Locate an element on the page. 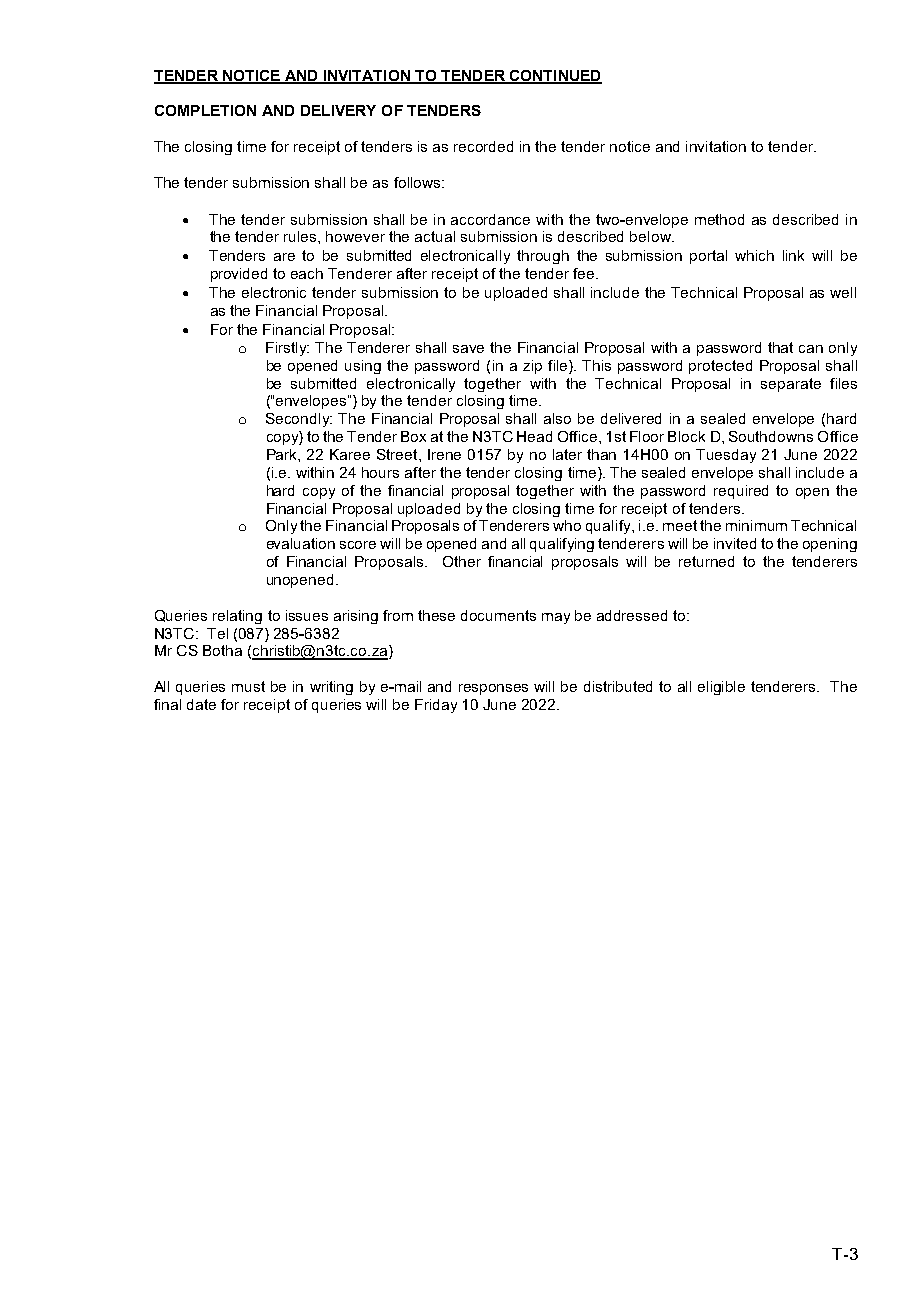 This page has width=924, height=1308. evaluation is located at coordinates (301, 543).
